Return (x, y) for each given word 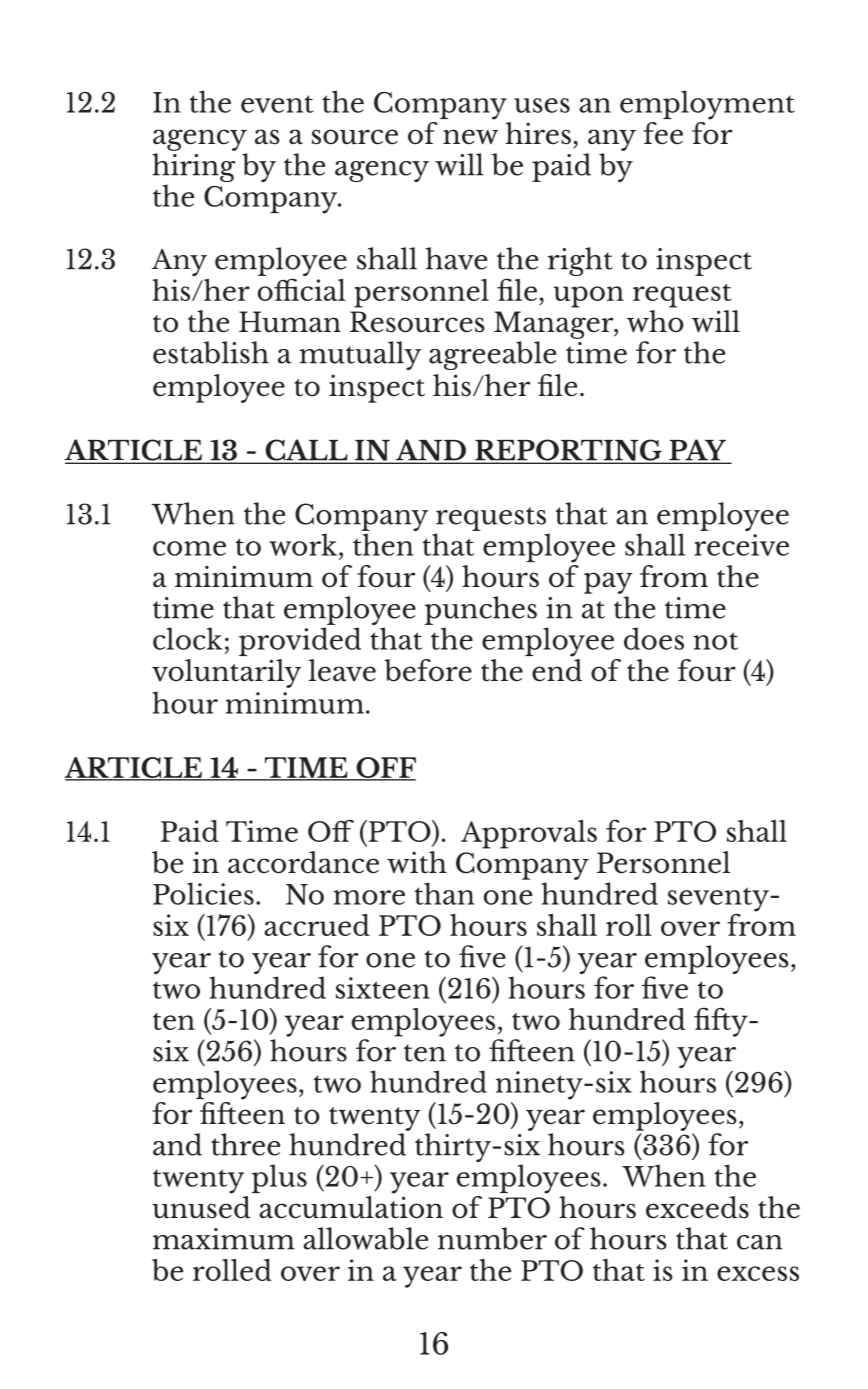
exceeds (697, 1207)
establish (211, 352)
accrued (317, 925)
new (470, 137)
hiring (194, 169)
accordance (303, 862)
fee (663, 133)
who (655, 321)
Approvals (529, 834)
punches (480, 610)
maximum (224, 1239)
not (715, 641)
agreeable (492, 355)
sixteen (383, 988)
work (304, 544)
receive (741, 545)
